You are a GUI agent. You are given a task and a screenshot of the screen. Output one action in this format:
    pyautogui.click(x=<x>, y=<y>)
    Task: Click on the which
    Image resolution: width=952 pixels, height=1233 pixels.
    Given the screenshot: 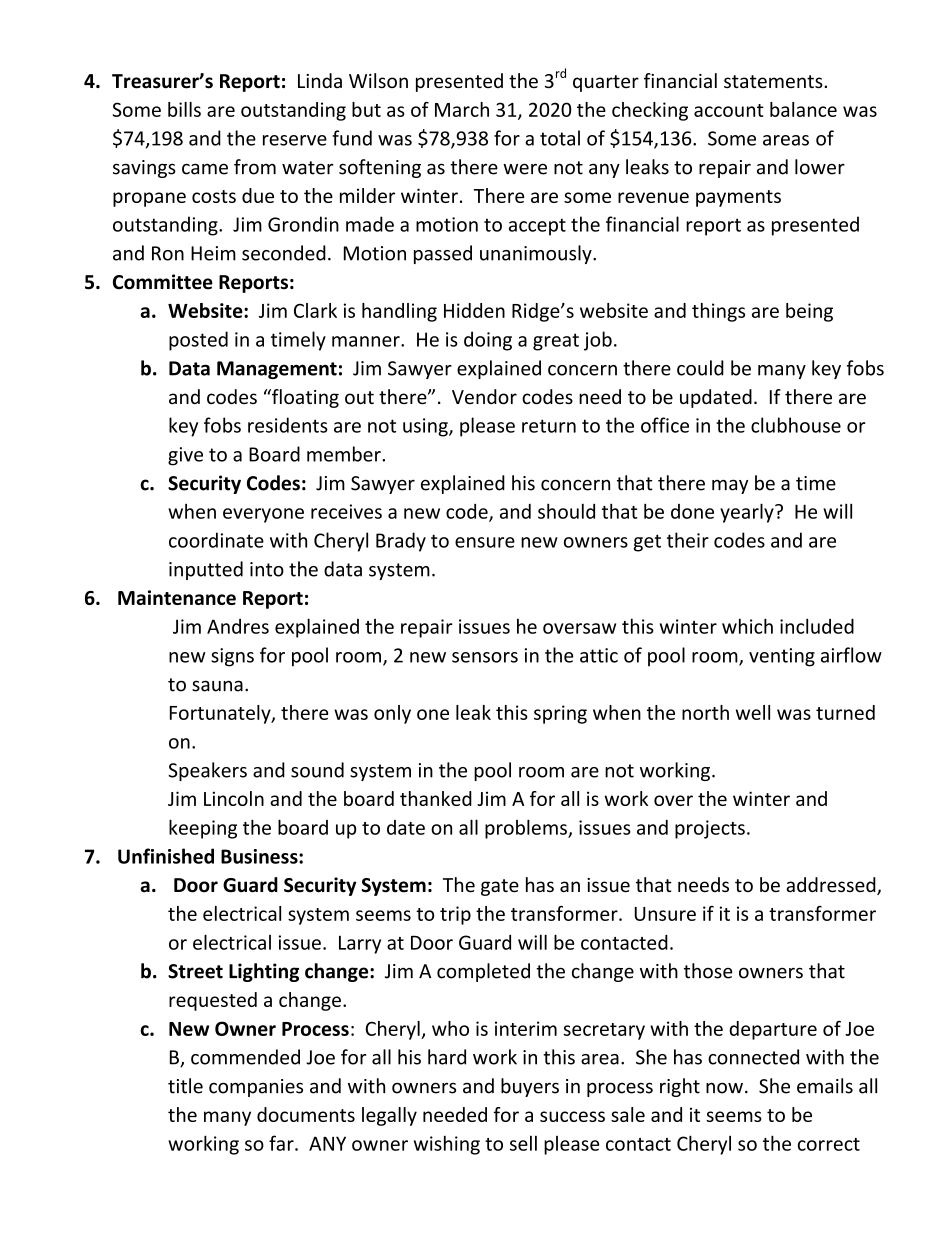 What is the action you would take?
    pyautogui.click(x=747, y=626)
